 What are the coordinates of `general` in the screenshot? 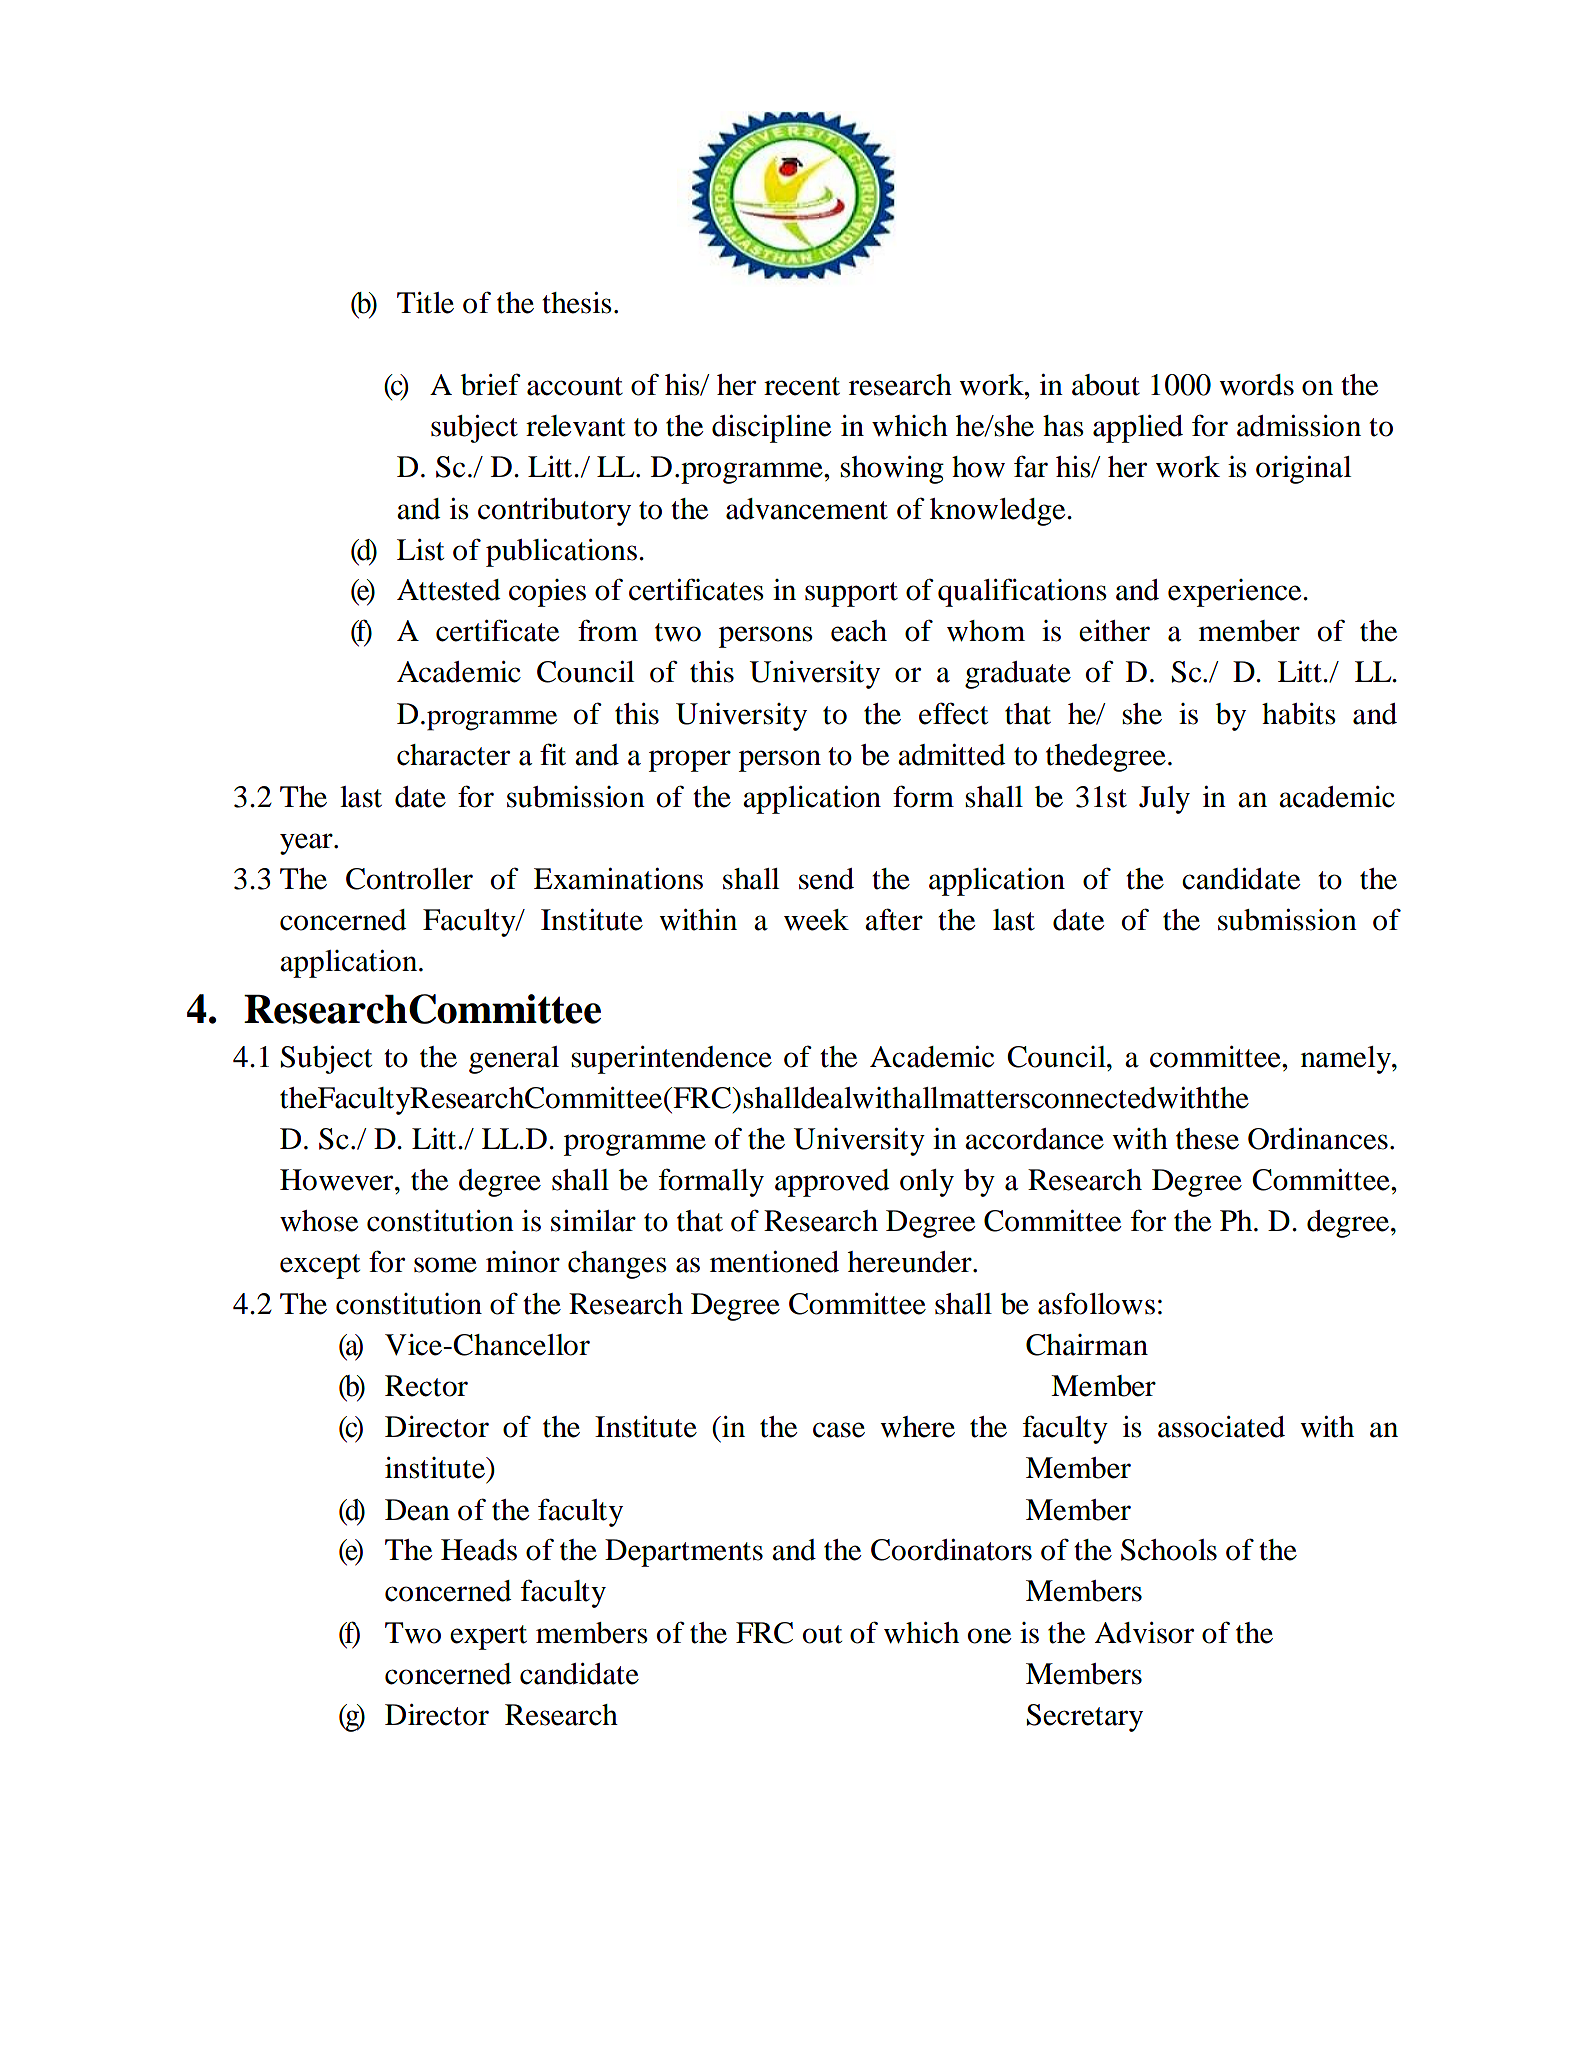 It's located at (514, 1060).
